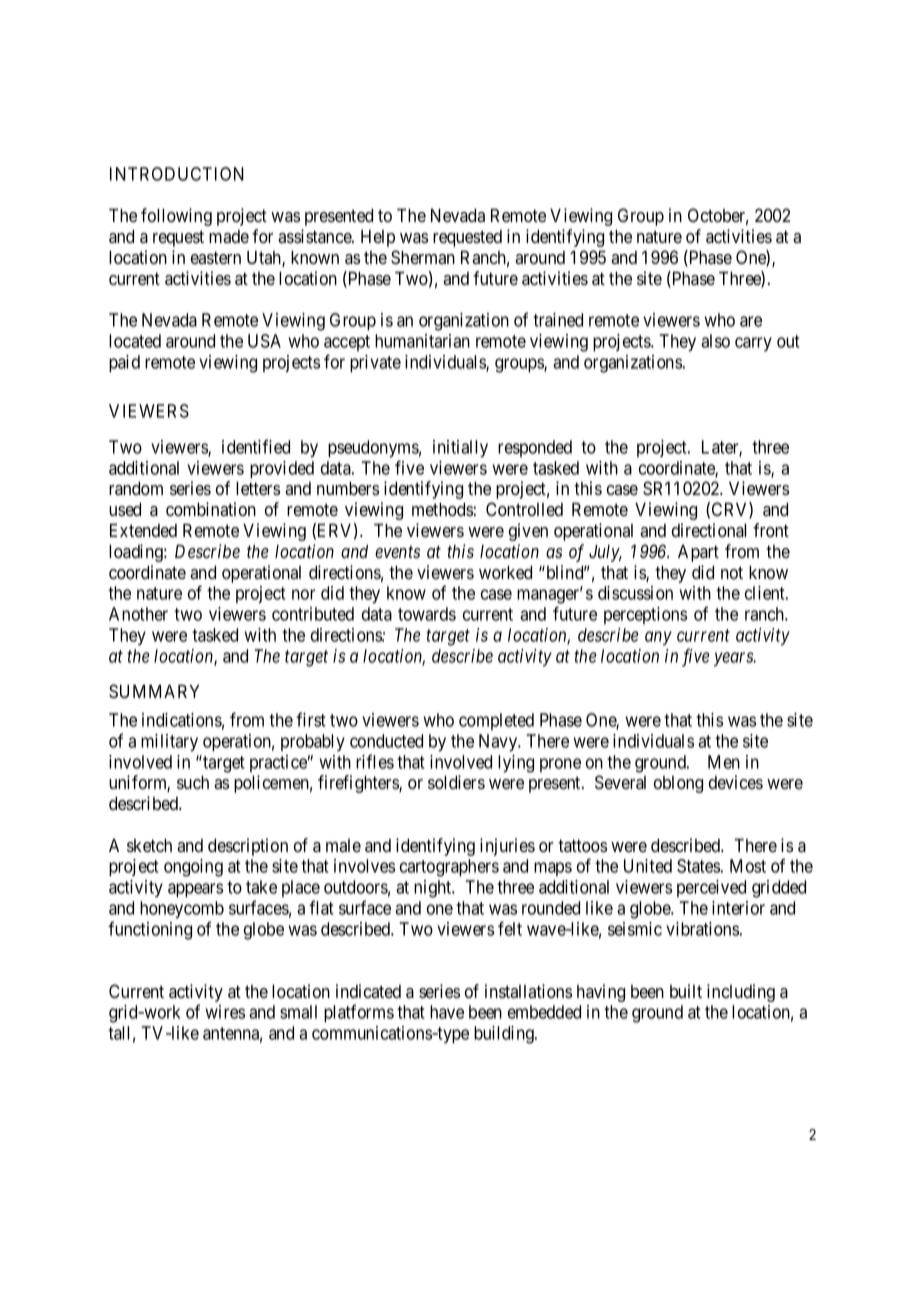 The height and width of the screenshot is (1308, 924). What do you see at coordinates (193, 782) in the screenshot?
I see `such` at bounding box center [193, 782].
